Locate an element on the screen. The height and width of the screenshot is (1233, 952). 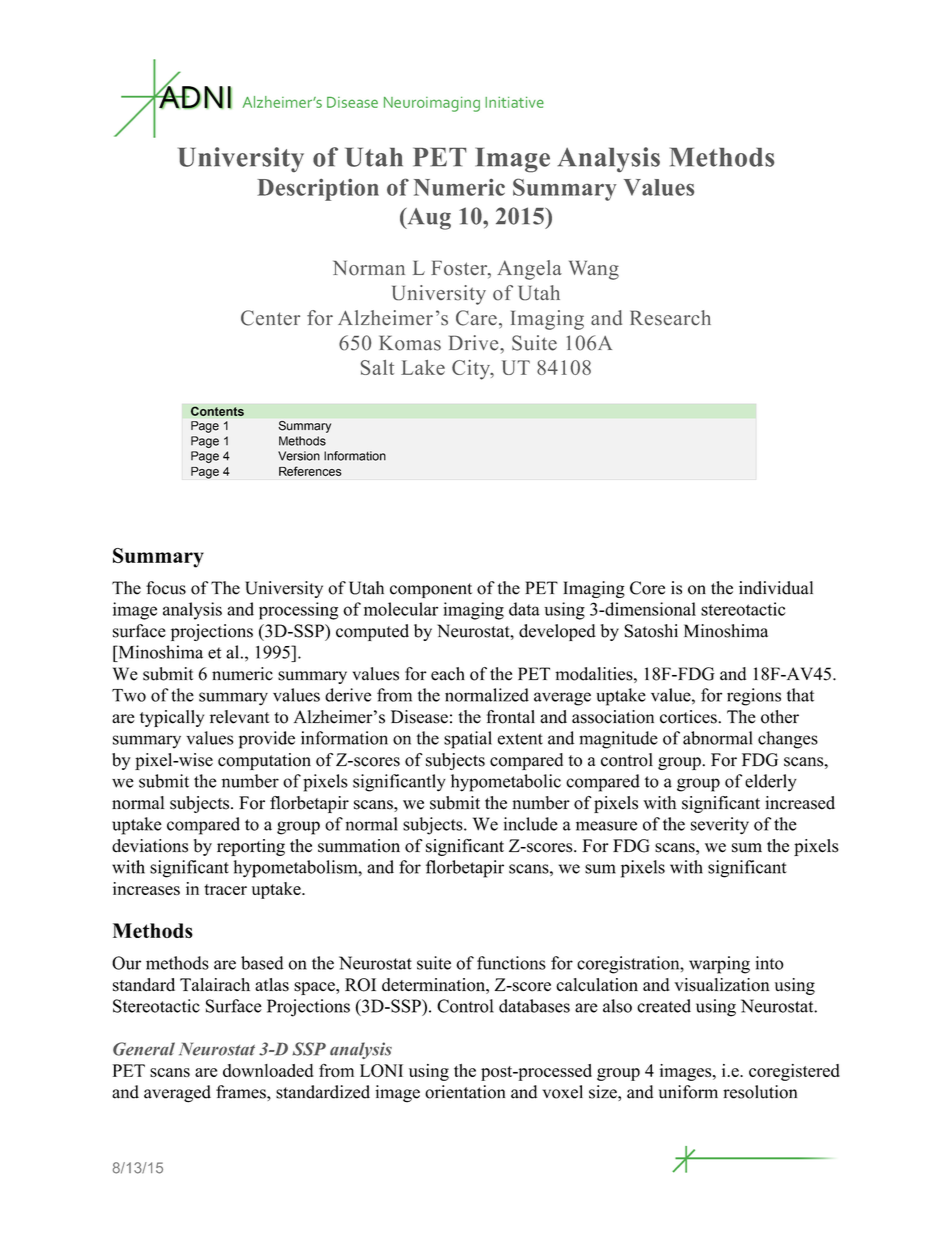
Wang is located at coordinates (594, 270).
